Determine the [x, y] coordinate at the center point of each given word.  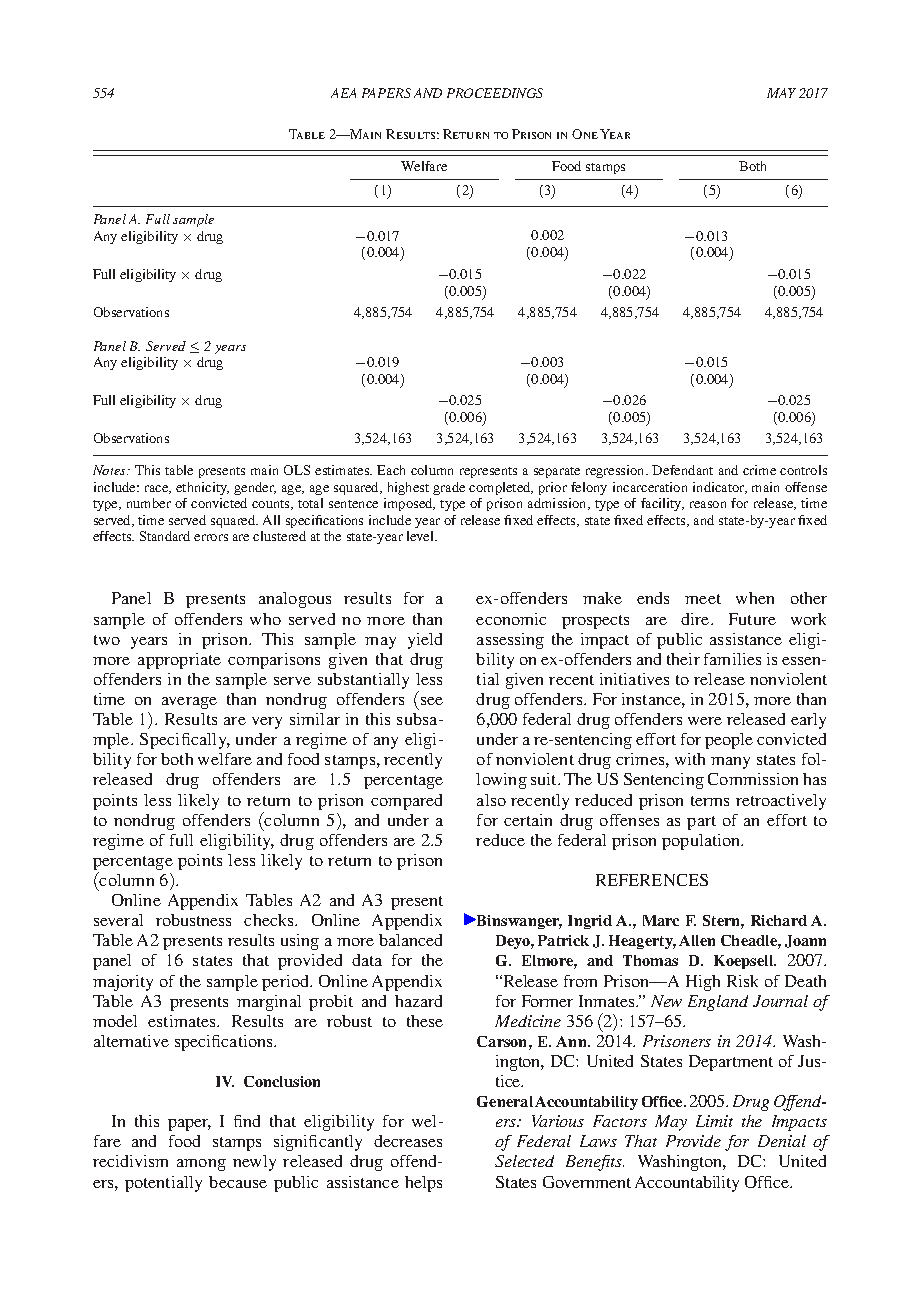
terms [710, 801]
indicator [720, 488]
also [491, 800]
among [201, 1165]
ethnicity [202, 488]
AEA [343, 93]
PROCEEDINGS [495, 93]
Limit [714, 1121]
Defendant [682, 470]
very [267, 723]
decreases [408, 1141]
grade [449, 488]
